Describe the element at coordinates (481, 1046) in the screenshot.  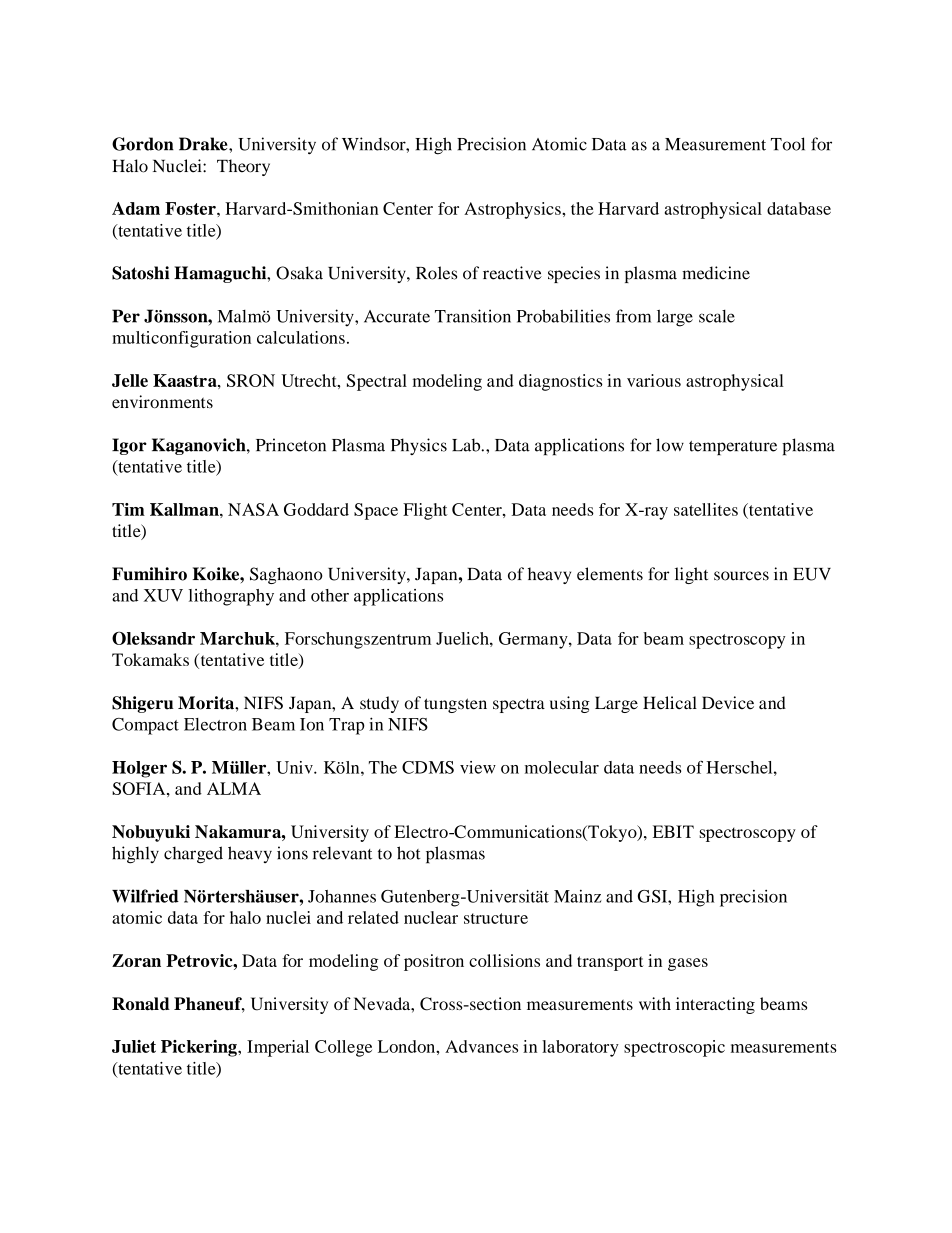
I see `Advances` at that location.
